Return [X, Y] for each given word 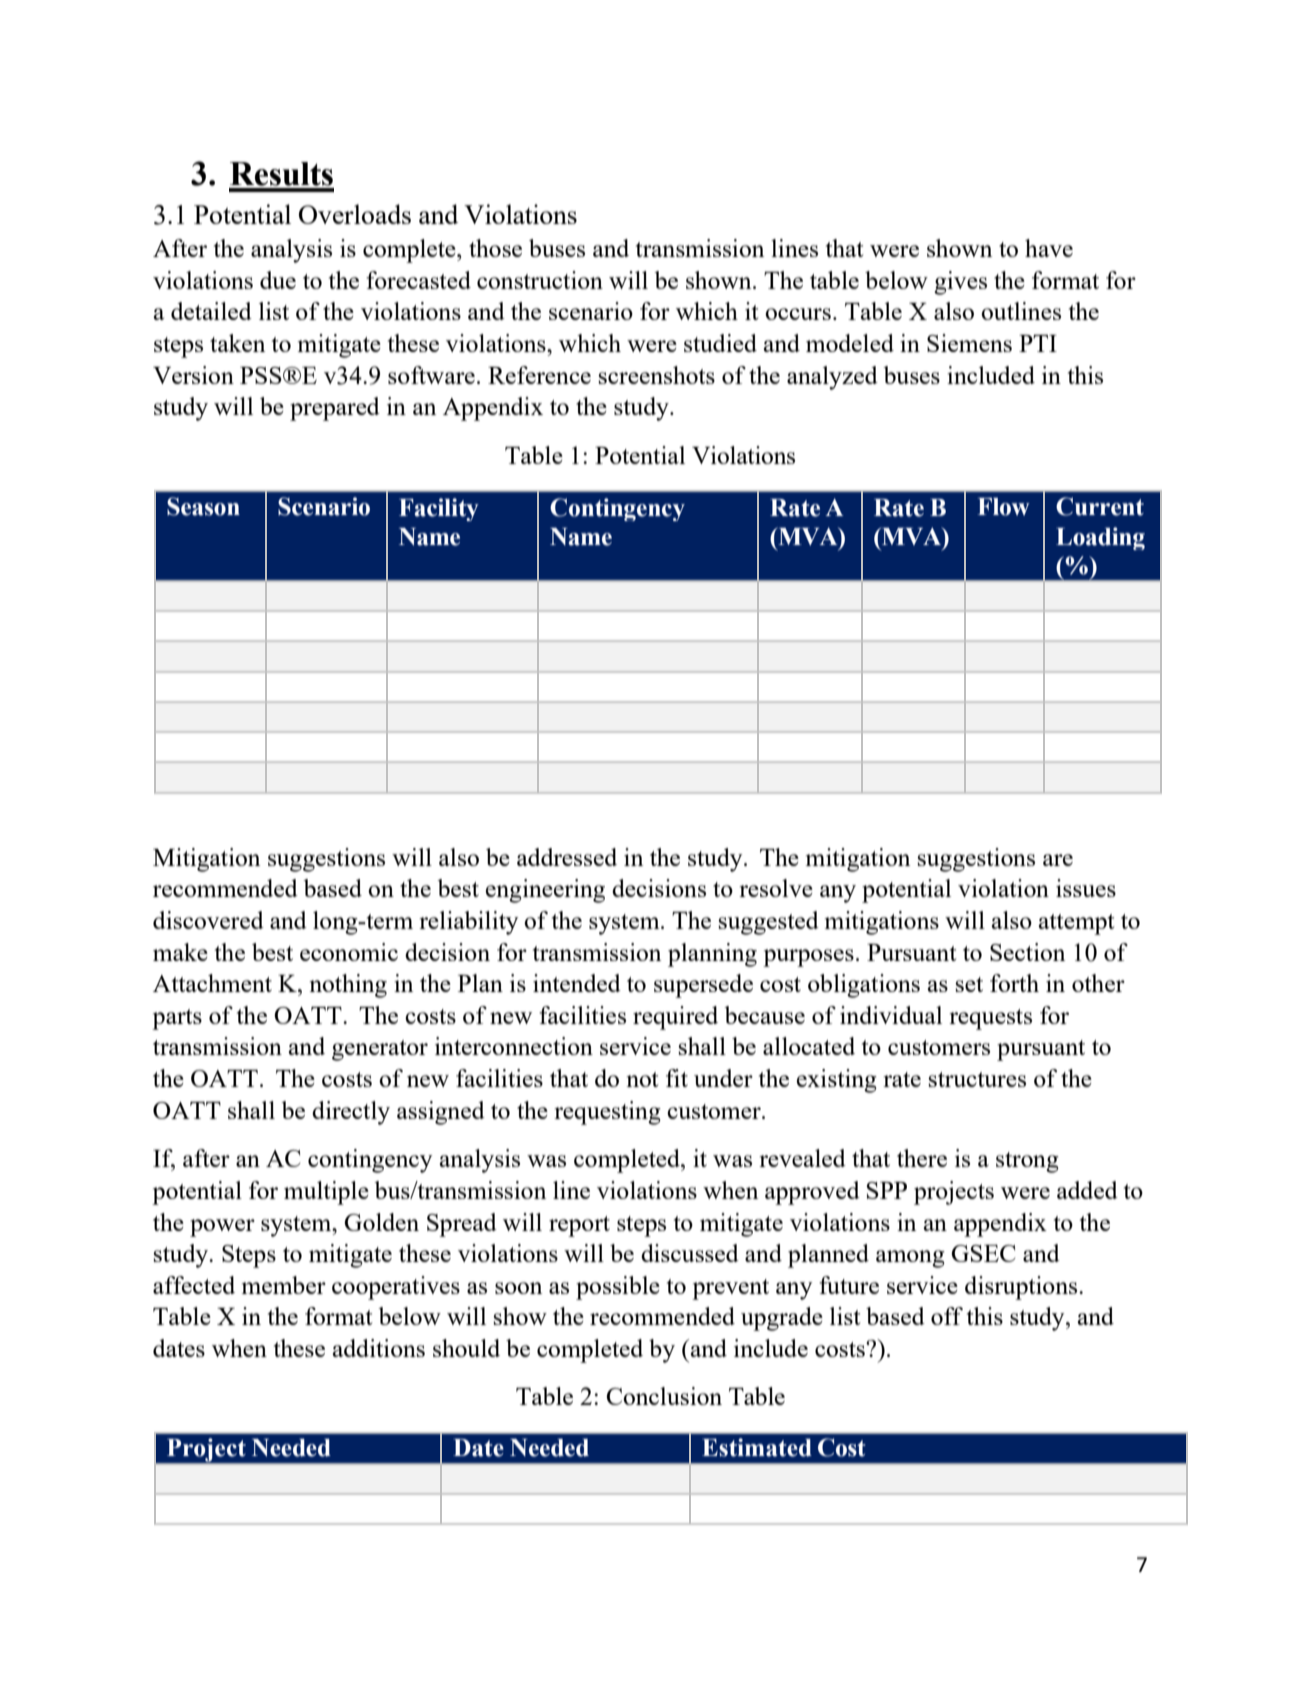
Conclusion [664, 1396]
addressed [567, 857]
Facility [439, 509]
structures [977, 1079]
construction [540, 280]
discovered [208, 920]
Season [203, 506]
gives [960, 283]
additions [379, 1348]
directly [351, 1113]
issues [1086, 888]
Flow [1004, 507]
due [278, 280]
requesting [607, 1113]
